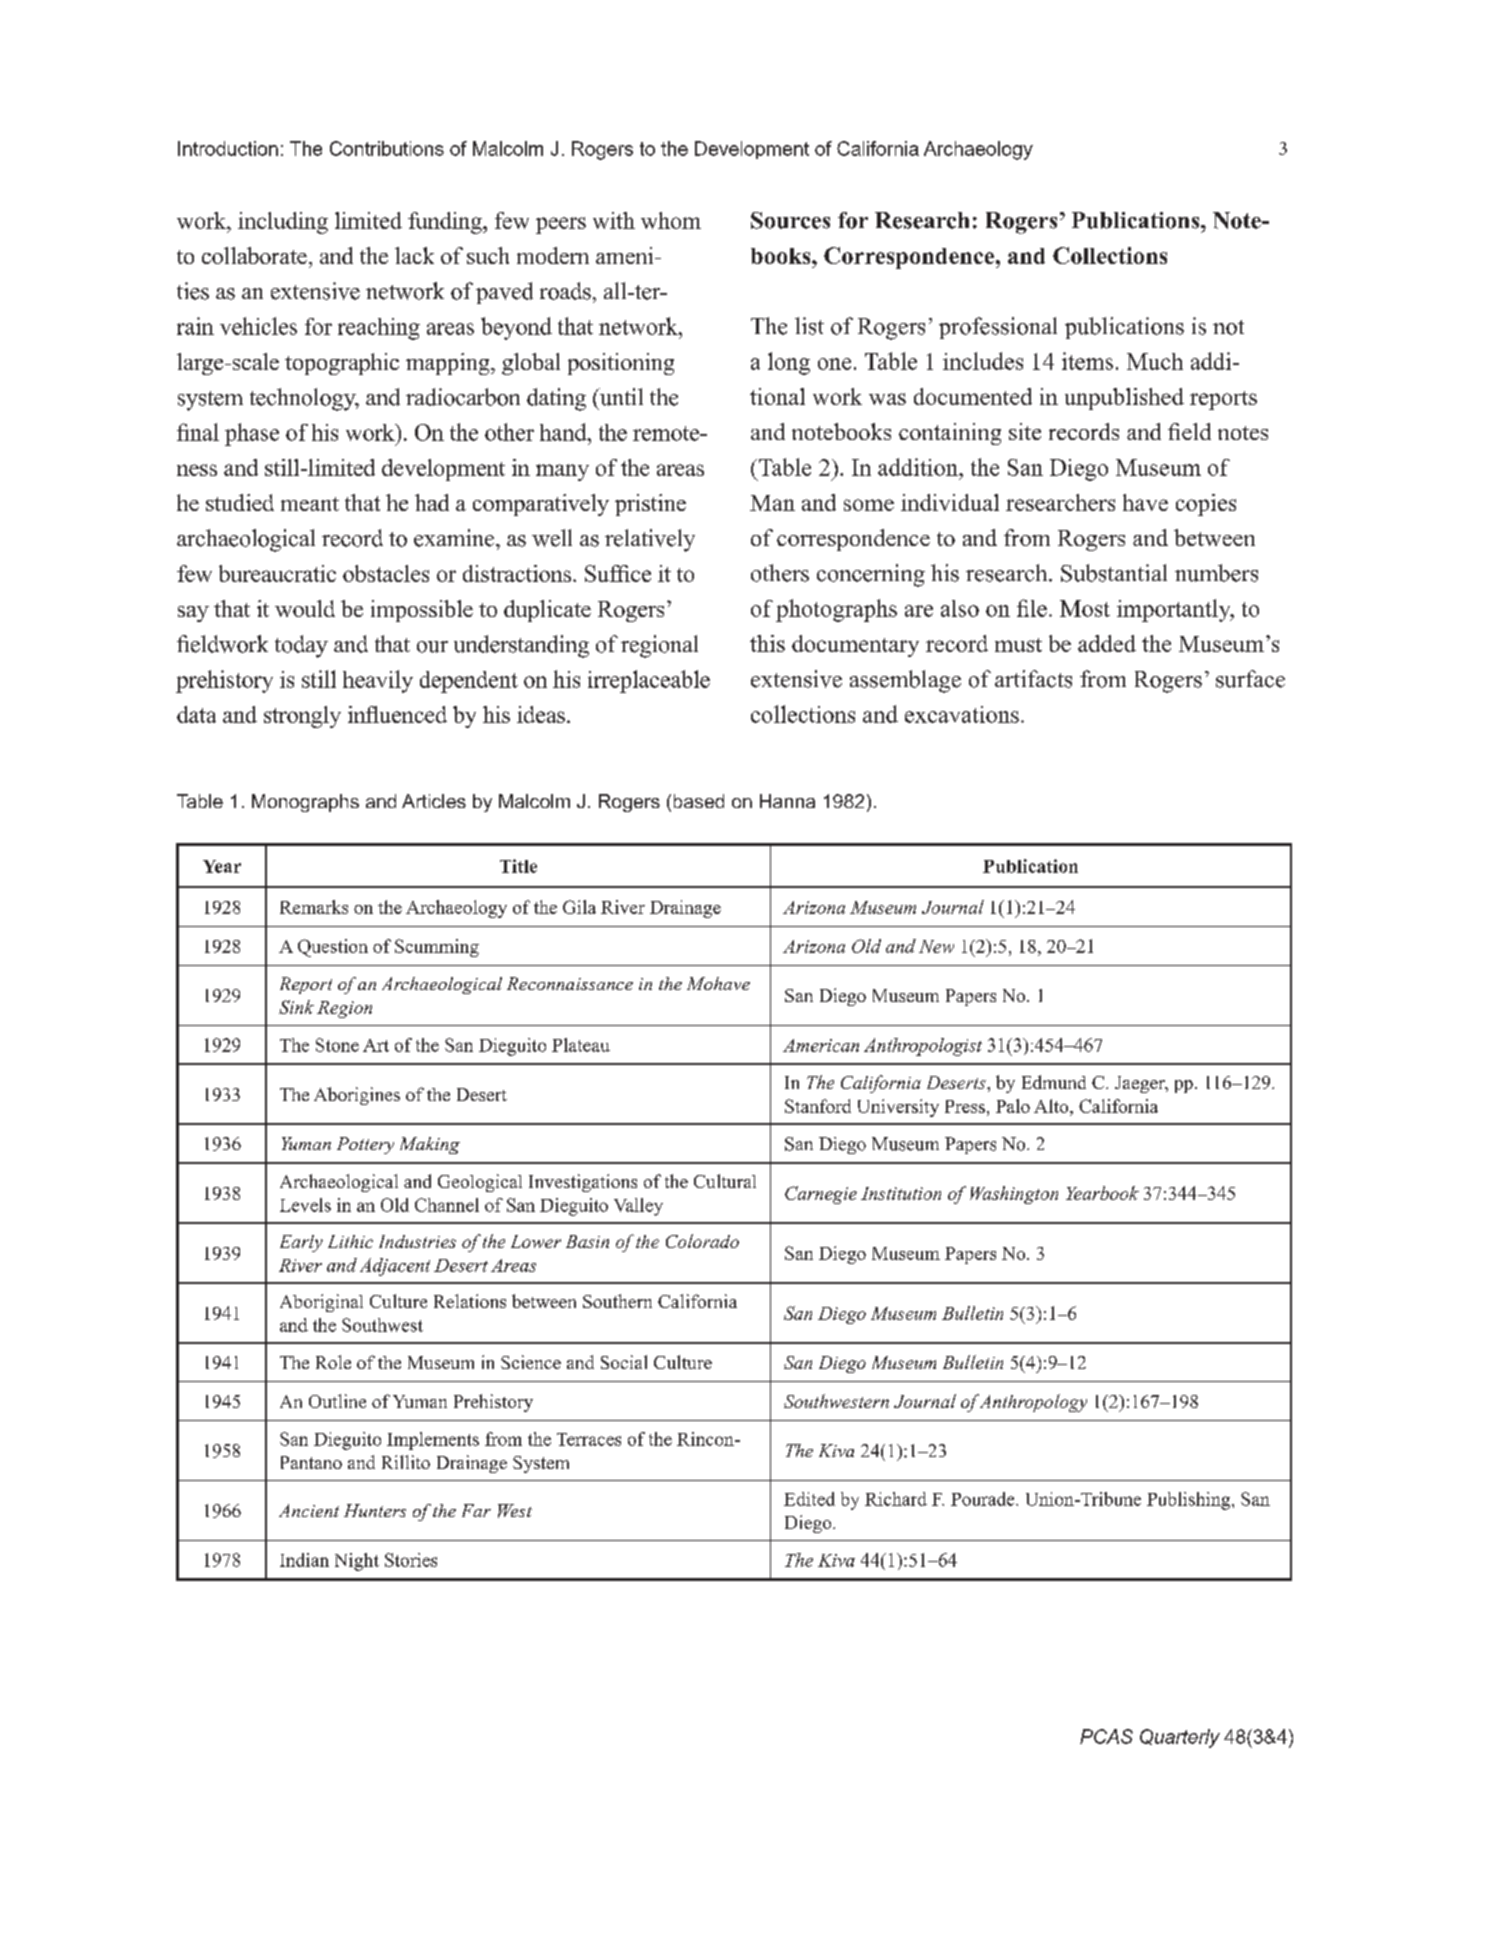 This image has width=1500, height=1941. Describe the element at coordinates (337, 1401) in the image. I see `Outline` at that location.
